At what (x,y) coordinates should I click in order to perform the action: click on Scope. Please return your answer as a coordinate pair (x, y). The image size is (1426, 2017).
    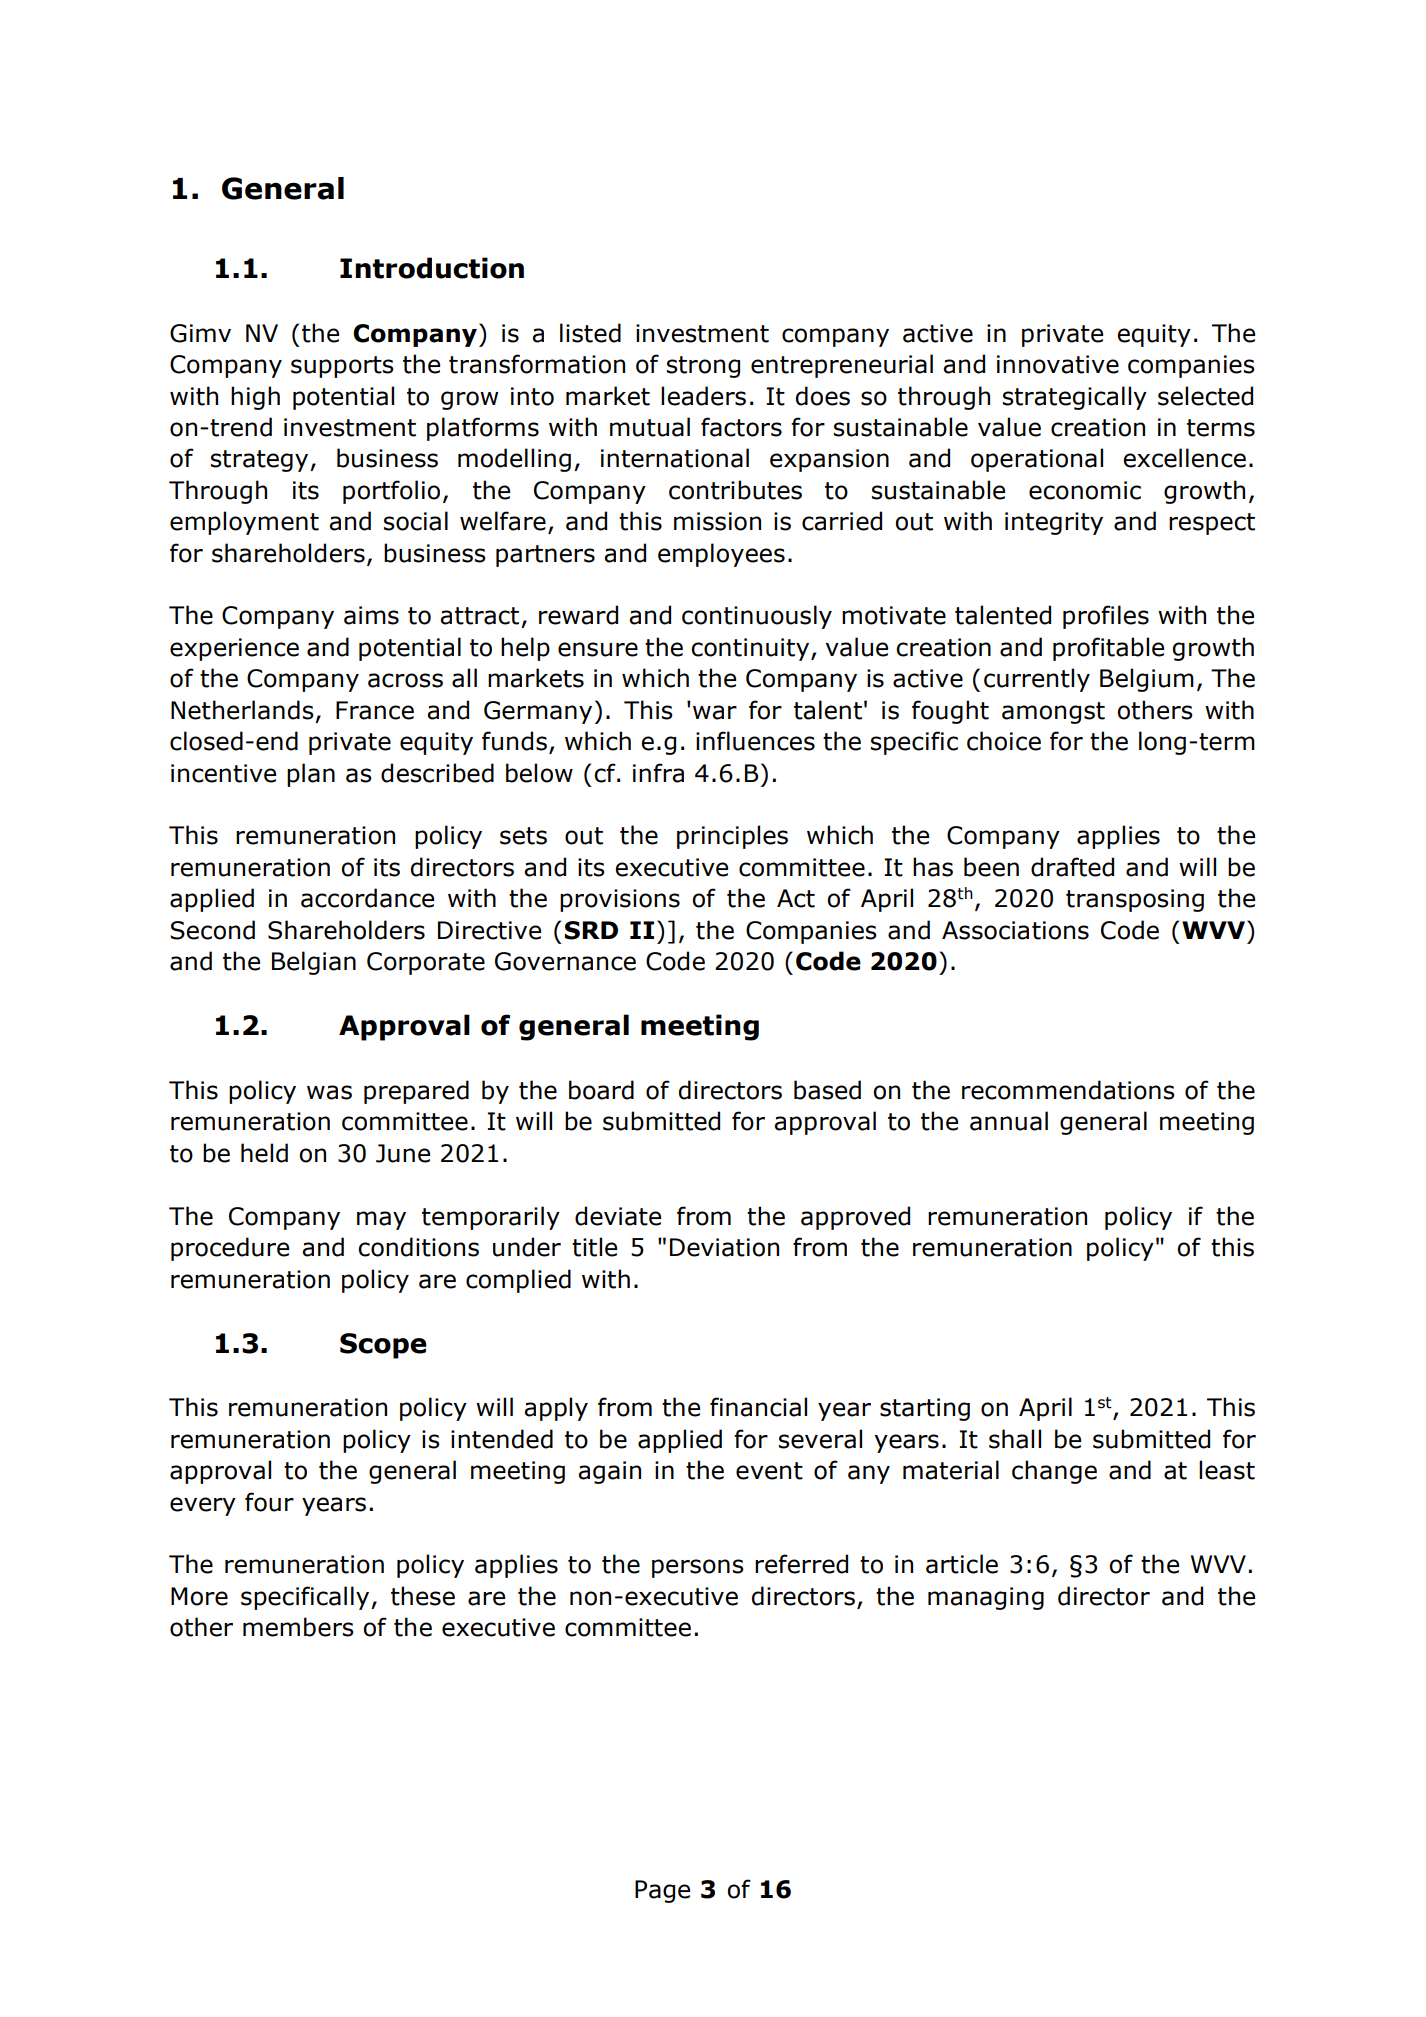
    Looking at the image, I should click on (383, 1346).
